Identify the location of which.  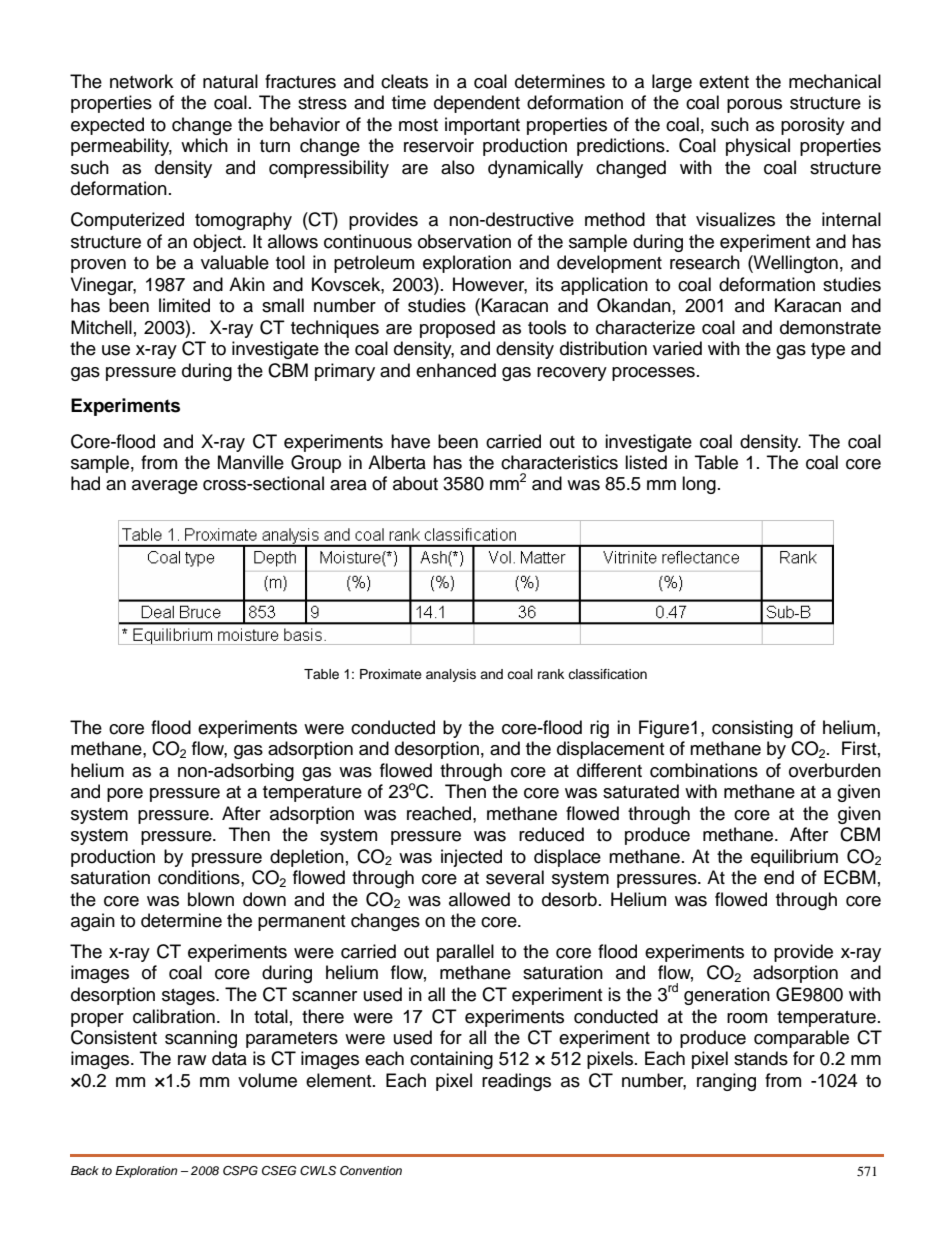
(204, 145).
